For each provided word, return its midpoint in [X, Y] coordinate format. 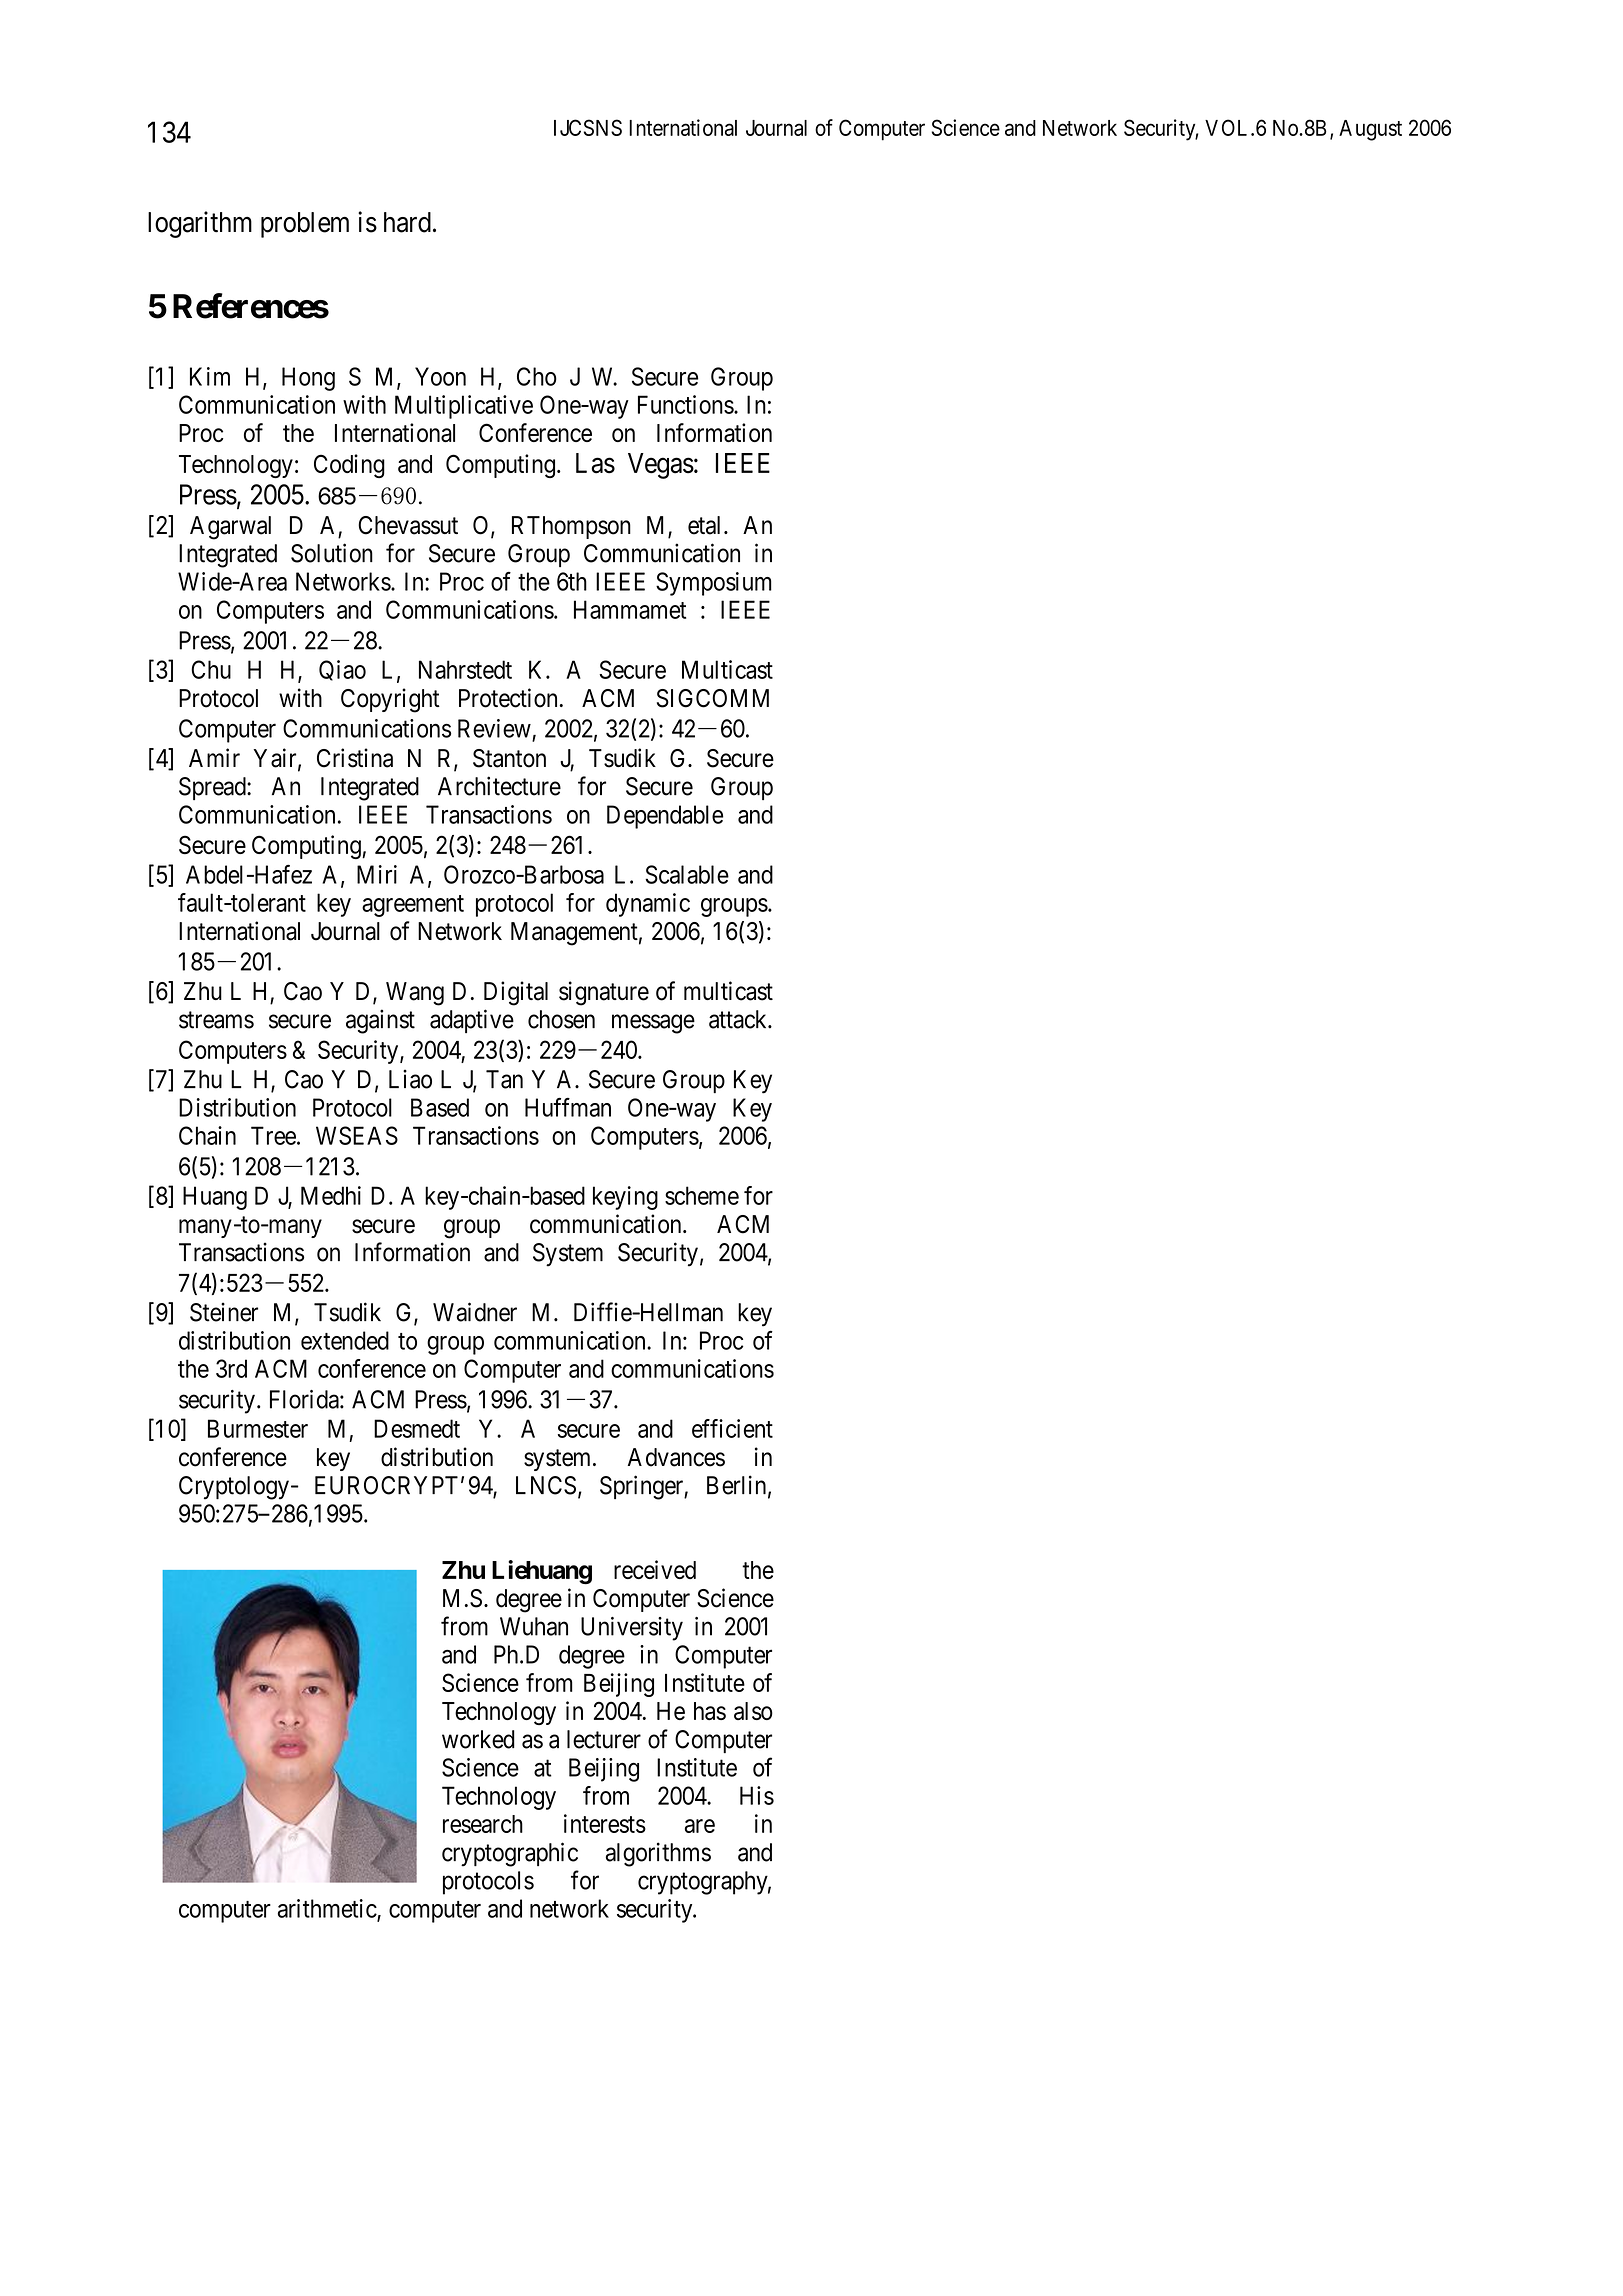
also [753, 1711]
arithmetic [328, 1909]
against [380, 1021]
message [653, 1024]
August [1370, 130]
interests [605, 1823]
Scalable [687, 874]
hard [407, 222]
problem [305, 225]
